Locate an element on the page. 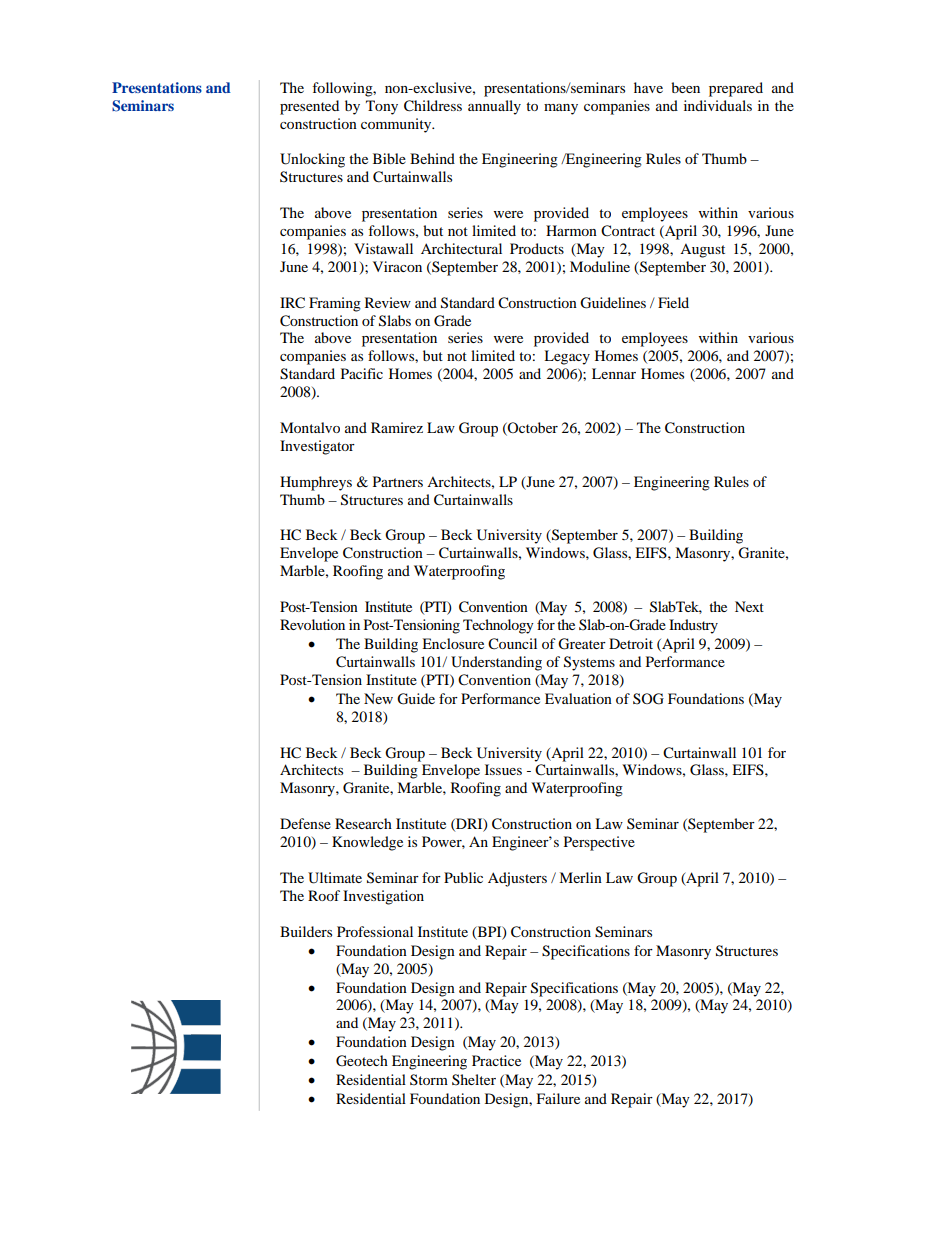 The height and width of the page is (1233, 952). Tony is located at coordinates (382, 107).
